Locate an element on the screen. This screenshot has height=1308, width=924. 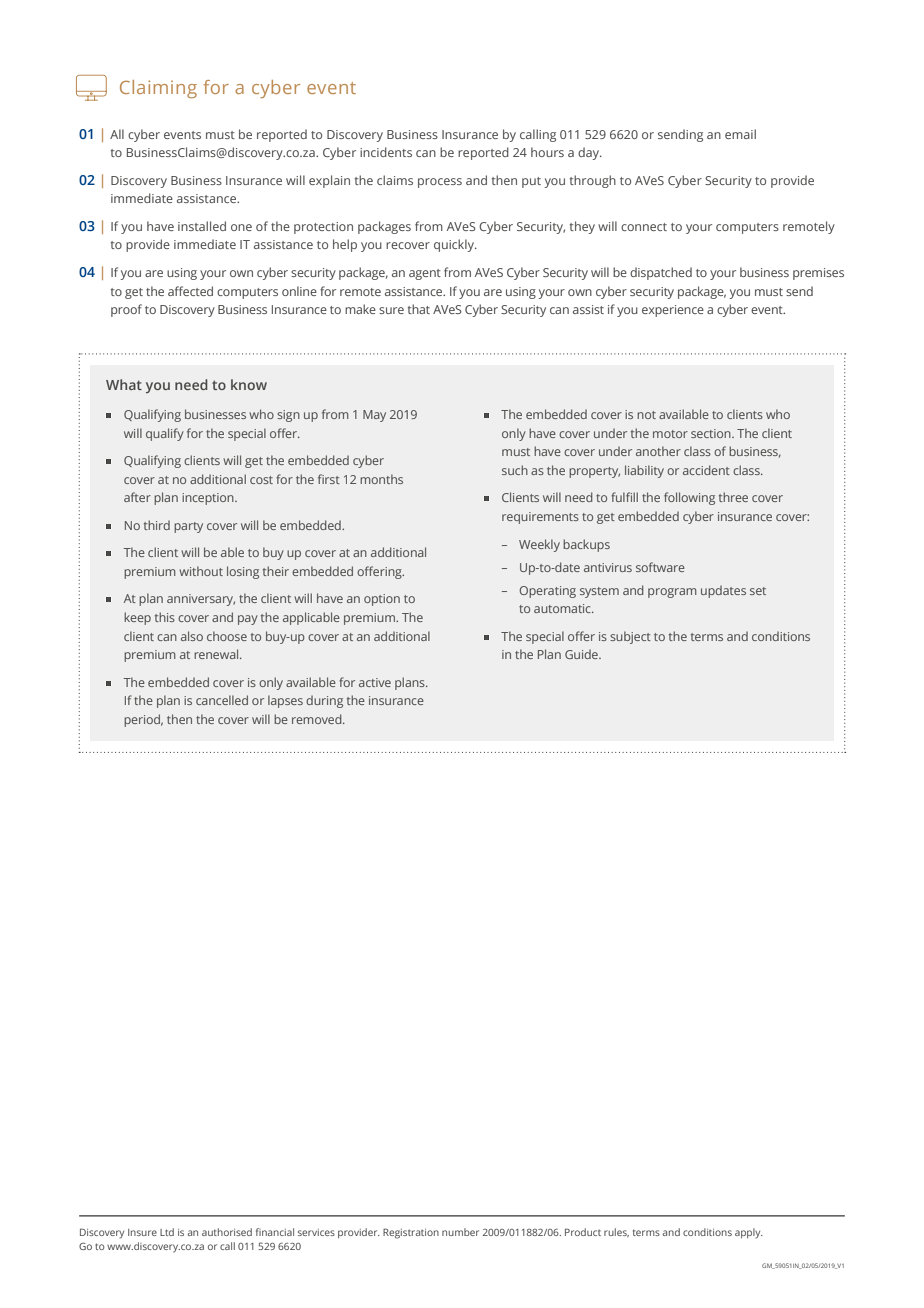
Guide is located at coordinates (582, 654).
